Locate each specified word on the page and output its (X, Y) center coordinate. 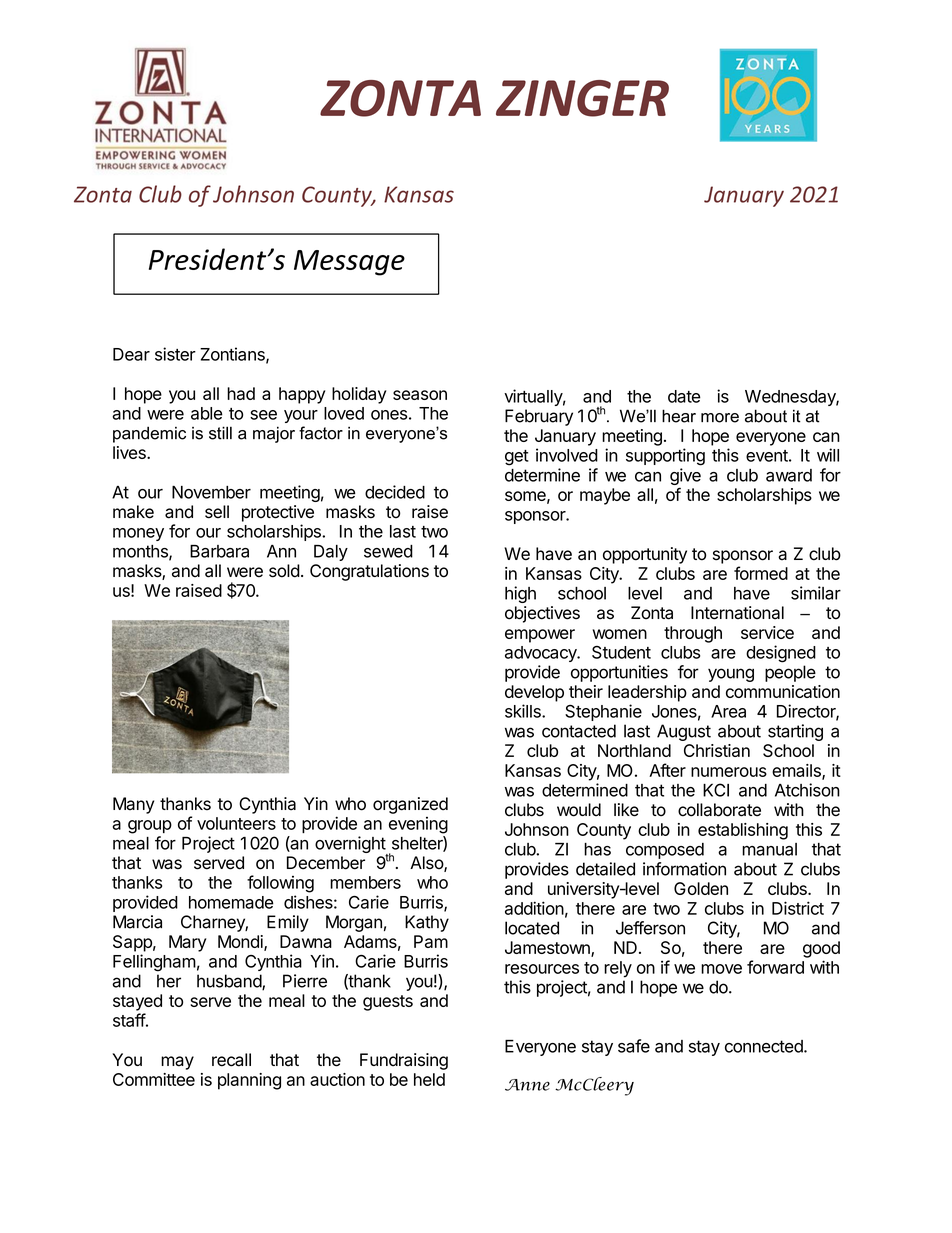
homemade (231, 902)
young (731, 675)
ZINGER (582, 98)
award (789, 475)
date (684, 396)
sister (175, 354)
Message (349, 263)
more (720, 418)
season (420, 395)
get (517, 458)
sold (284, 571)
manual (769, 849)
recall (231, 1060)
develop (534, 693)
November (211, 492)
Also (427, 864)
